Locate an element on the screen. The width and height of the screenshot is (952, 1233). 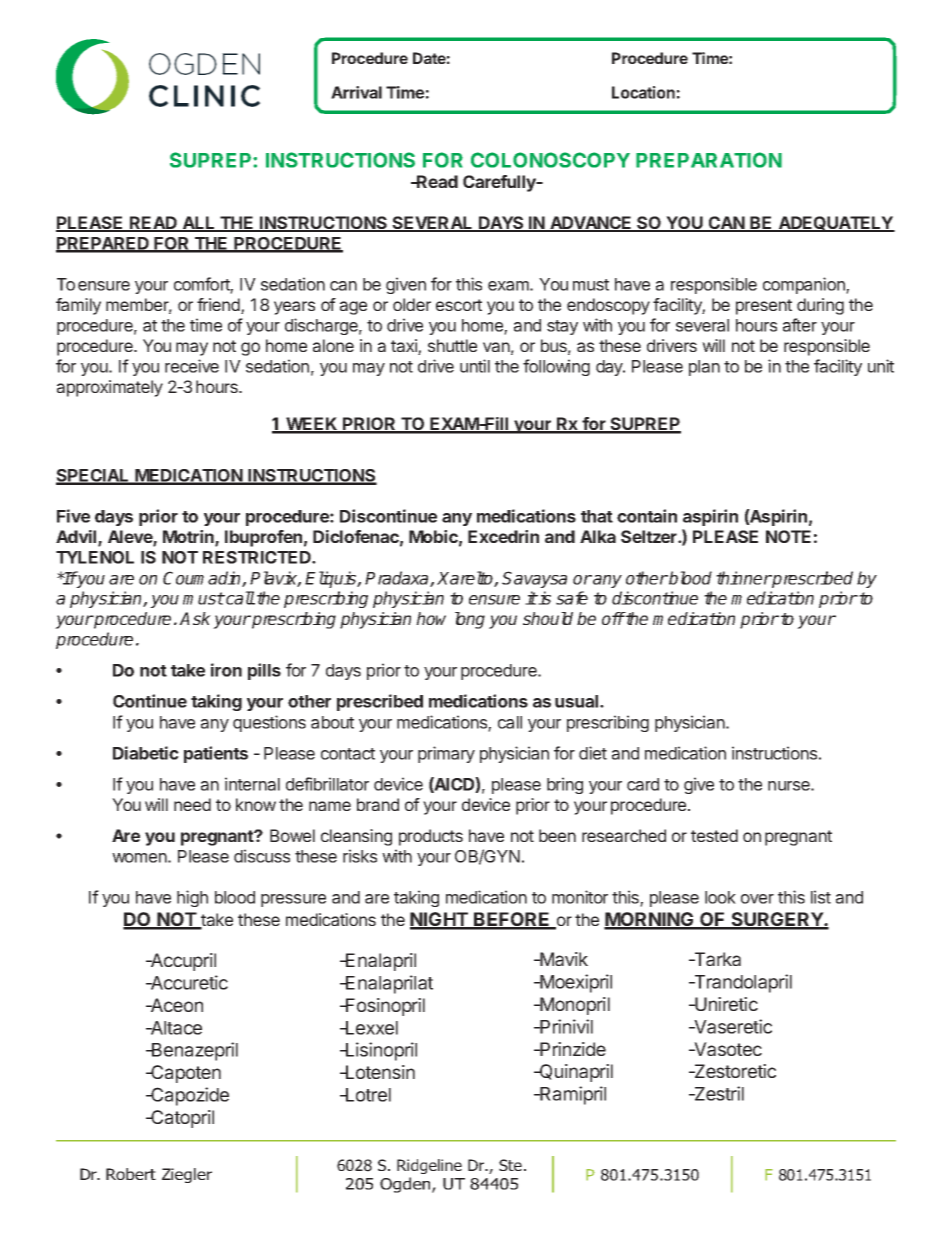
Ziegler is located at coordinates (187, 1175).
